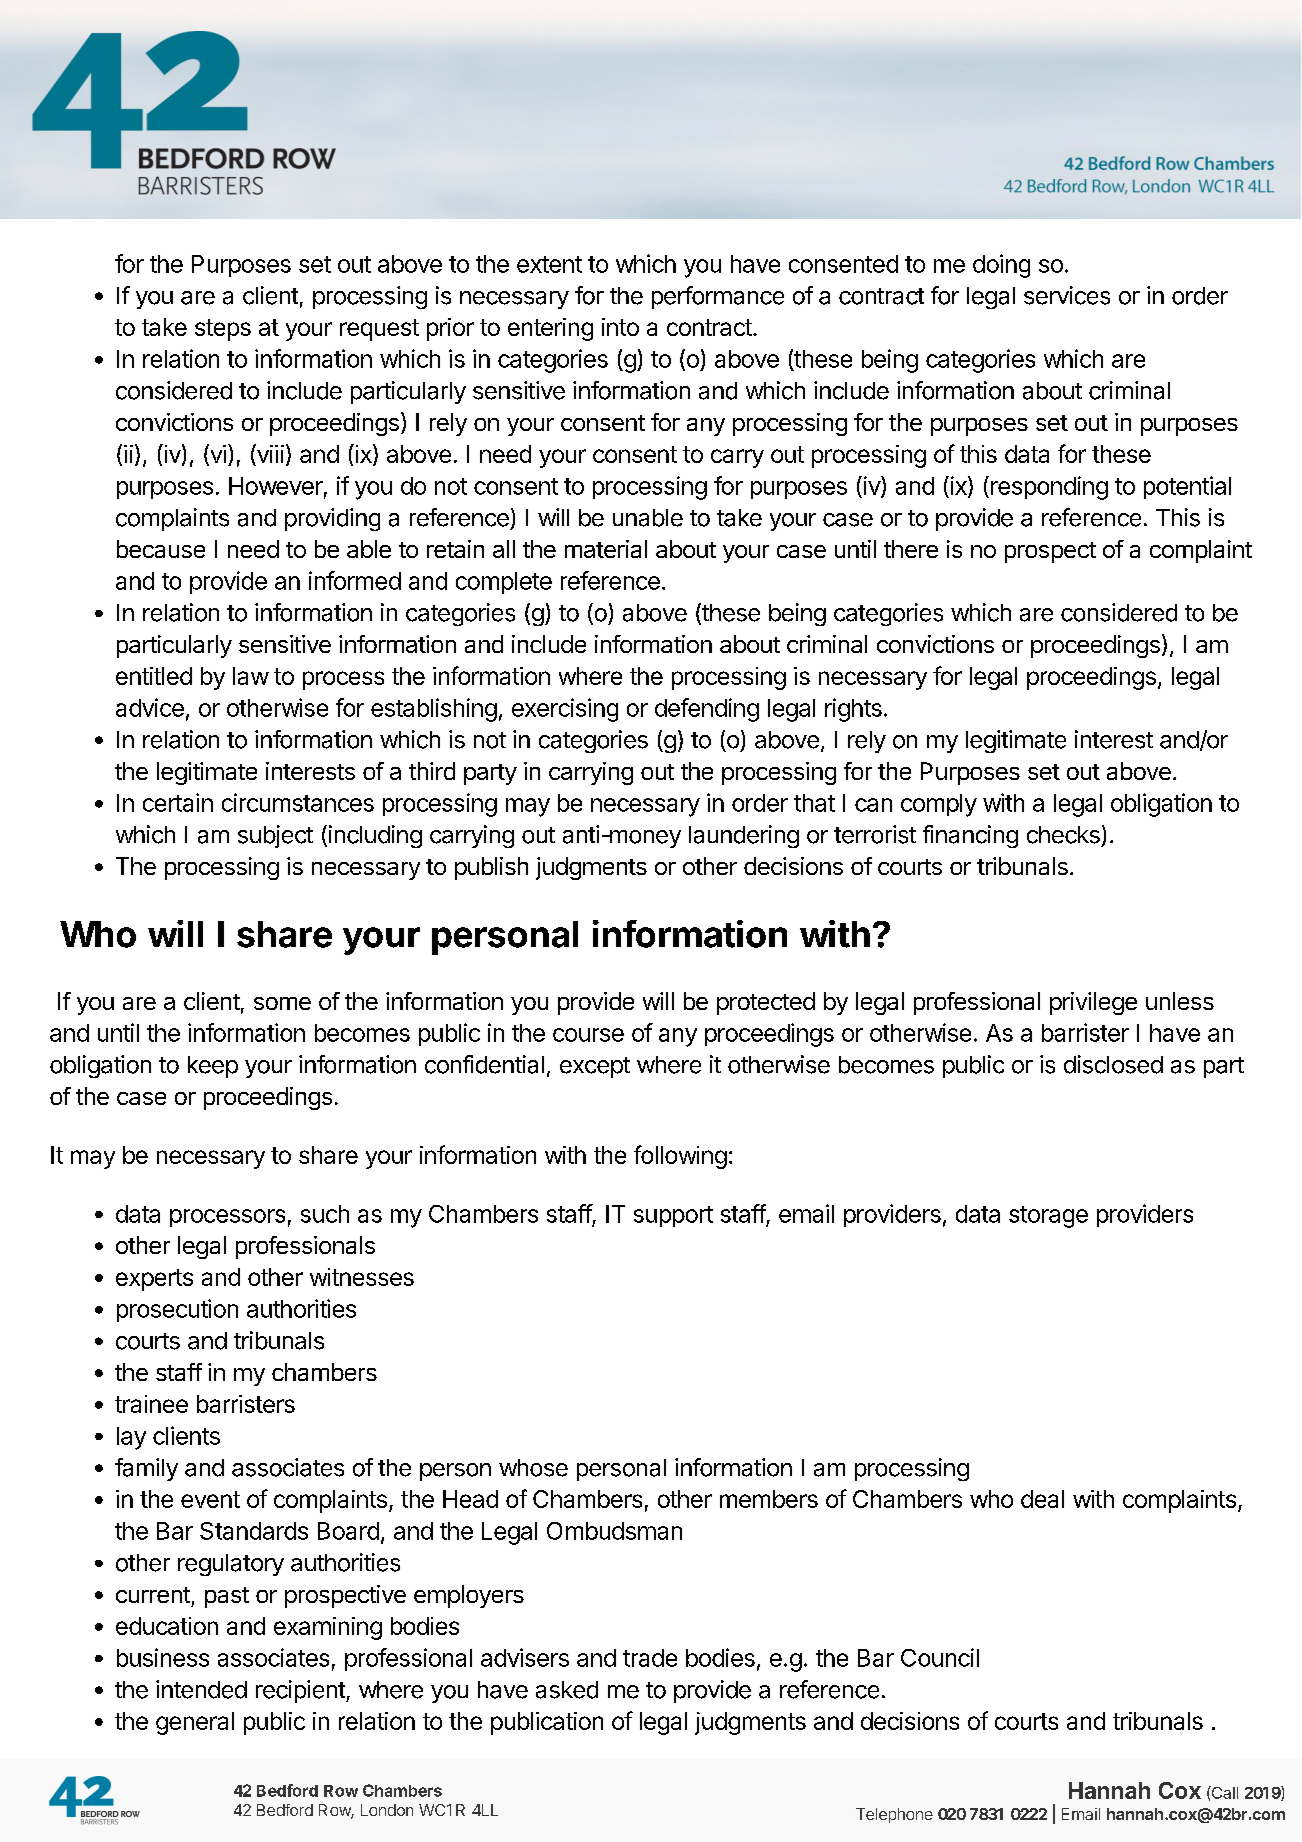 This document has height=1842, width=1302. What do you see at coordinates (1042, 1499) in the document?
I see `deal` at bounding box center [1042, 1499].
